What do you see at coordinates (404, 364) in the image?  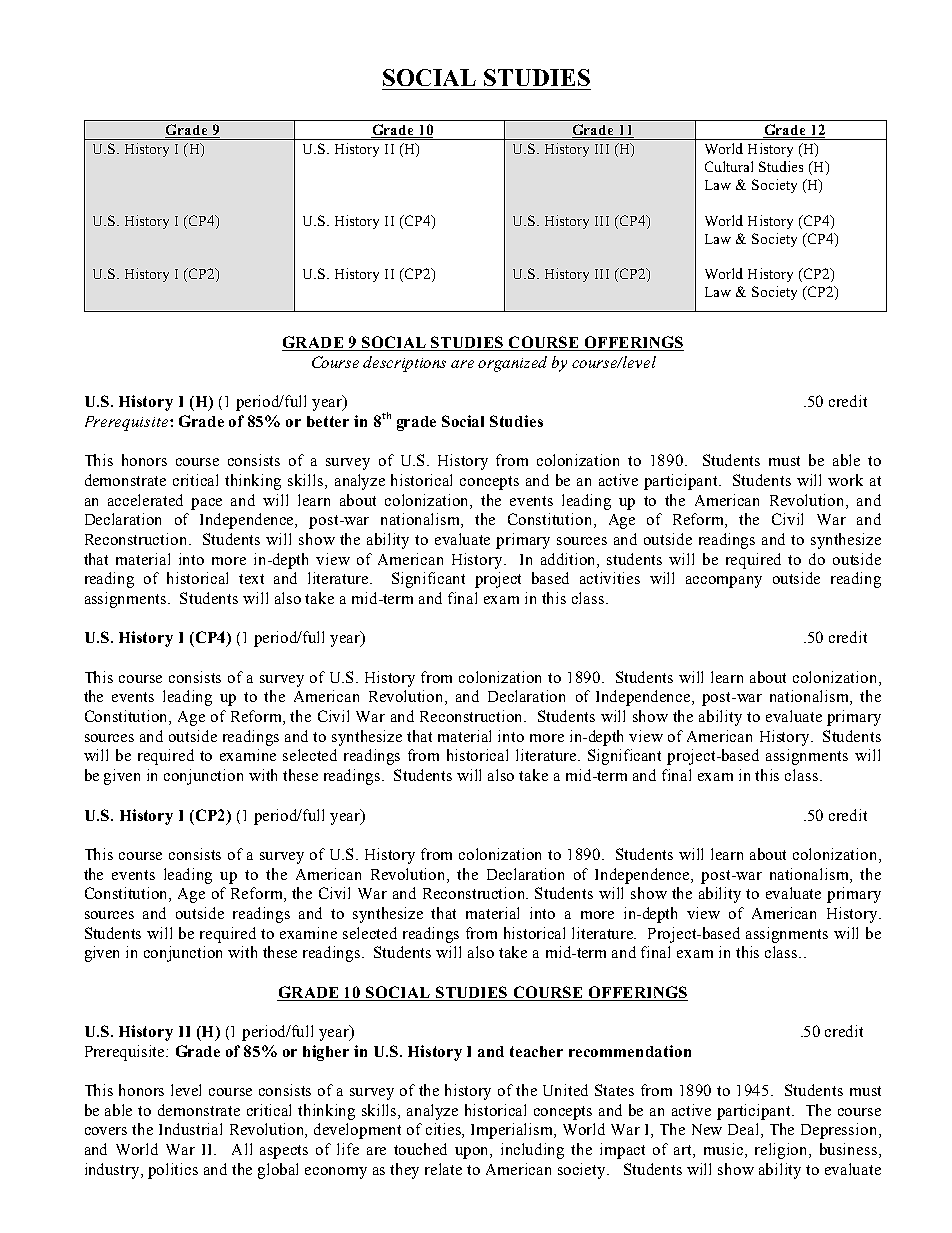 I see `descriptions` at bounding box center [404, 364].
